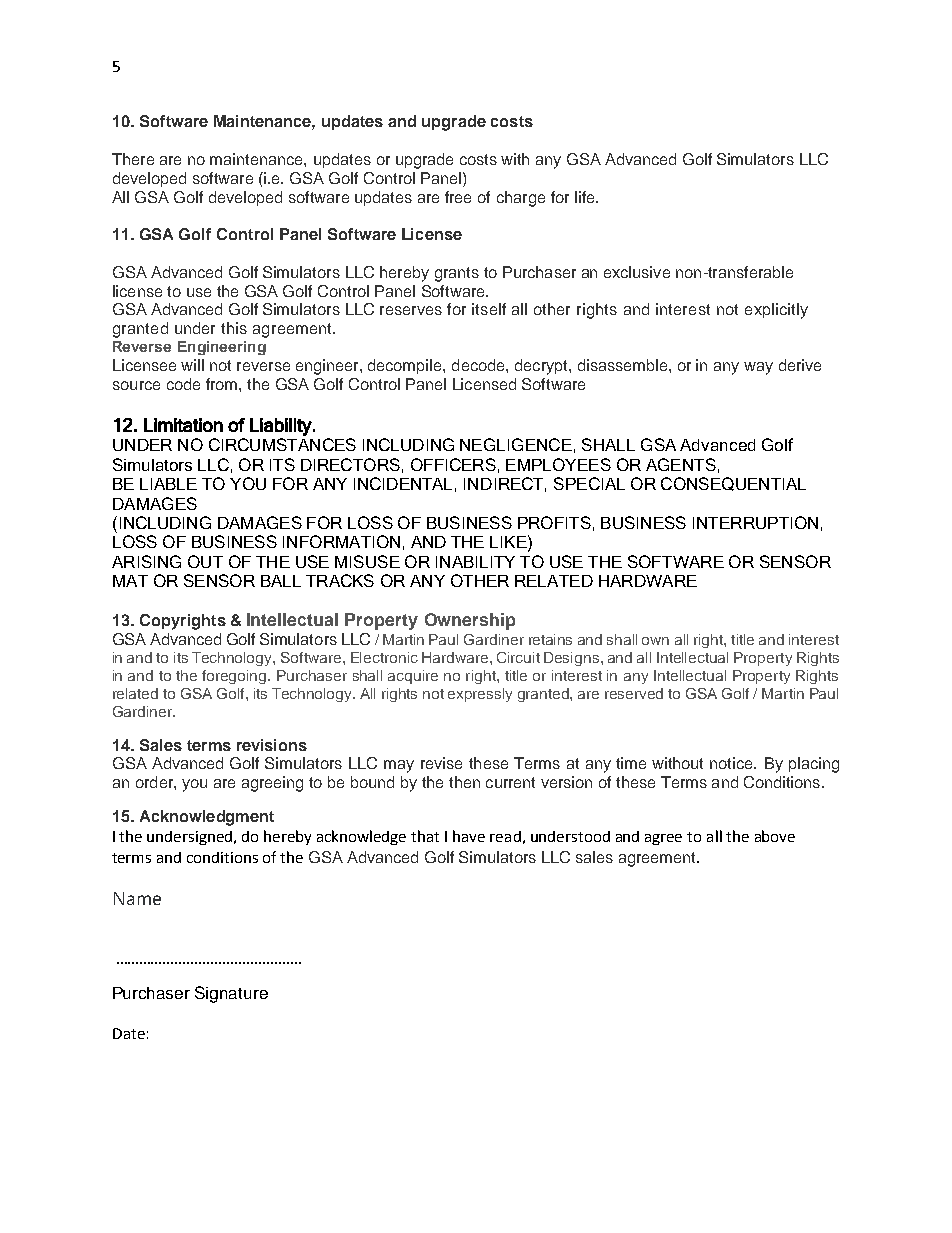 This image has height=1233, width=952. What do you see at coordinates (458, 197) in the image?
I see `free` at bounding box center [458, 197].
